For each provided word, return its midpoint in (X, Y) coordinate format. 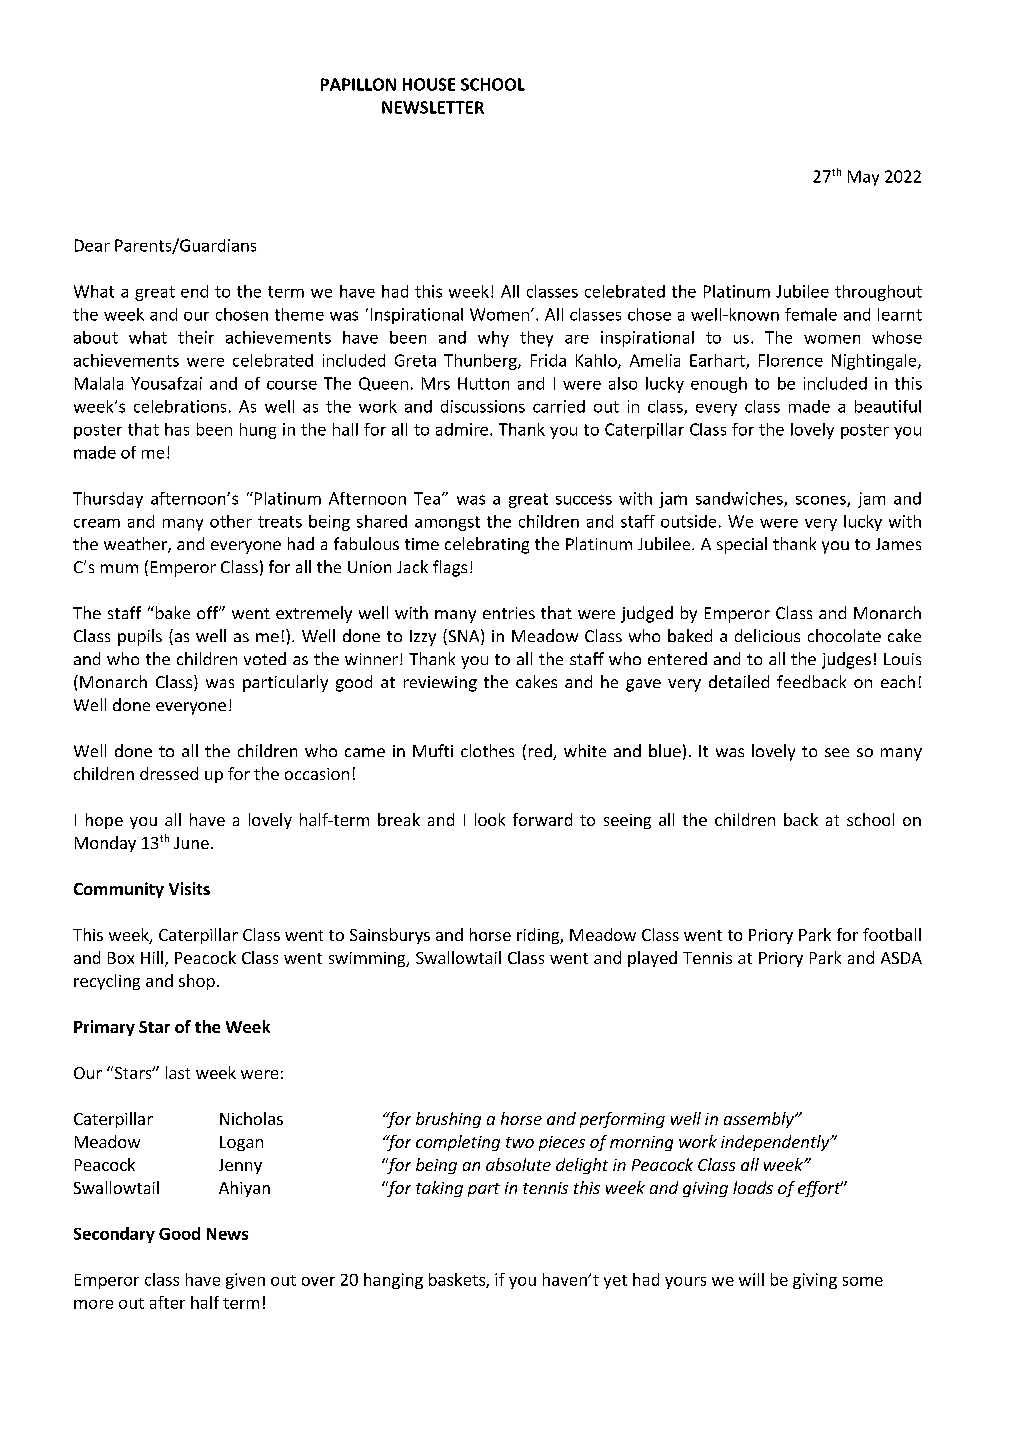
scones (822, 501)
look (490, 819)
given (245, 1281)
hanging (393, 1281)
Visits (189, 888)
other (231, 521)
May (863, 178)
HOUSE (429, 84)
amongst (447, 523)
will (751, 1279)
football (892, 934)
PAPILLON (358, 84)
